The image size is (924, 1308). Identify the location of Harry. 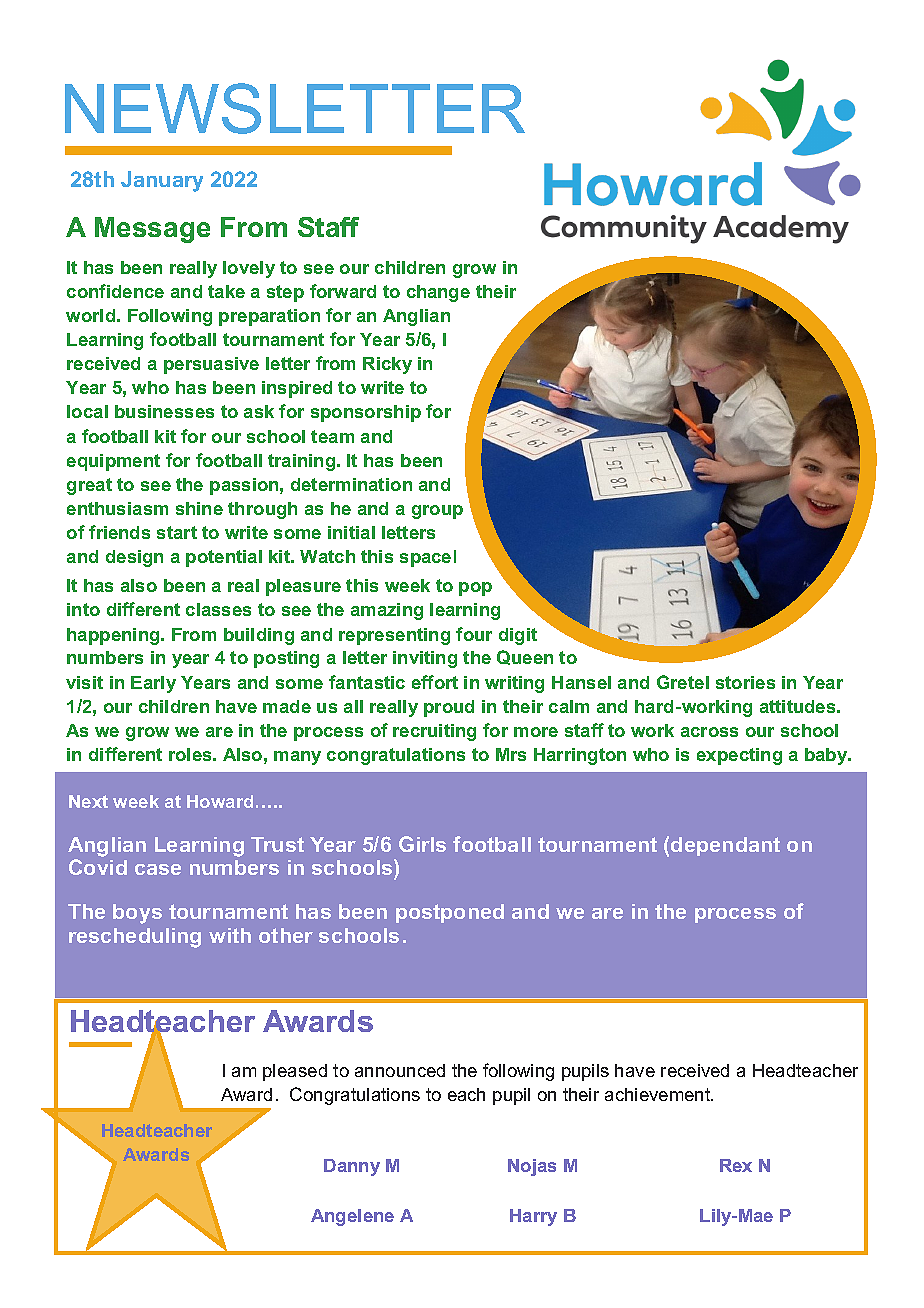
(533, 1217).
